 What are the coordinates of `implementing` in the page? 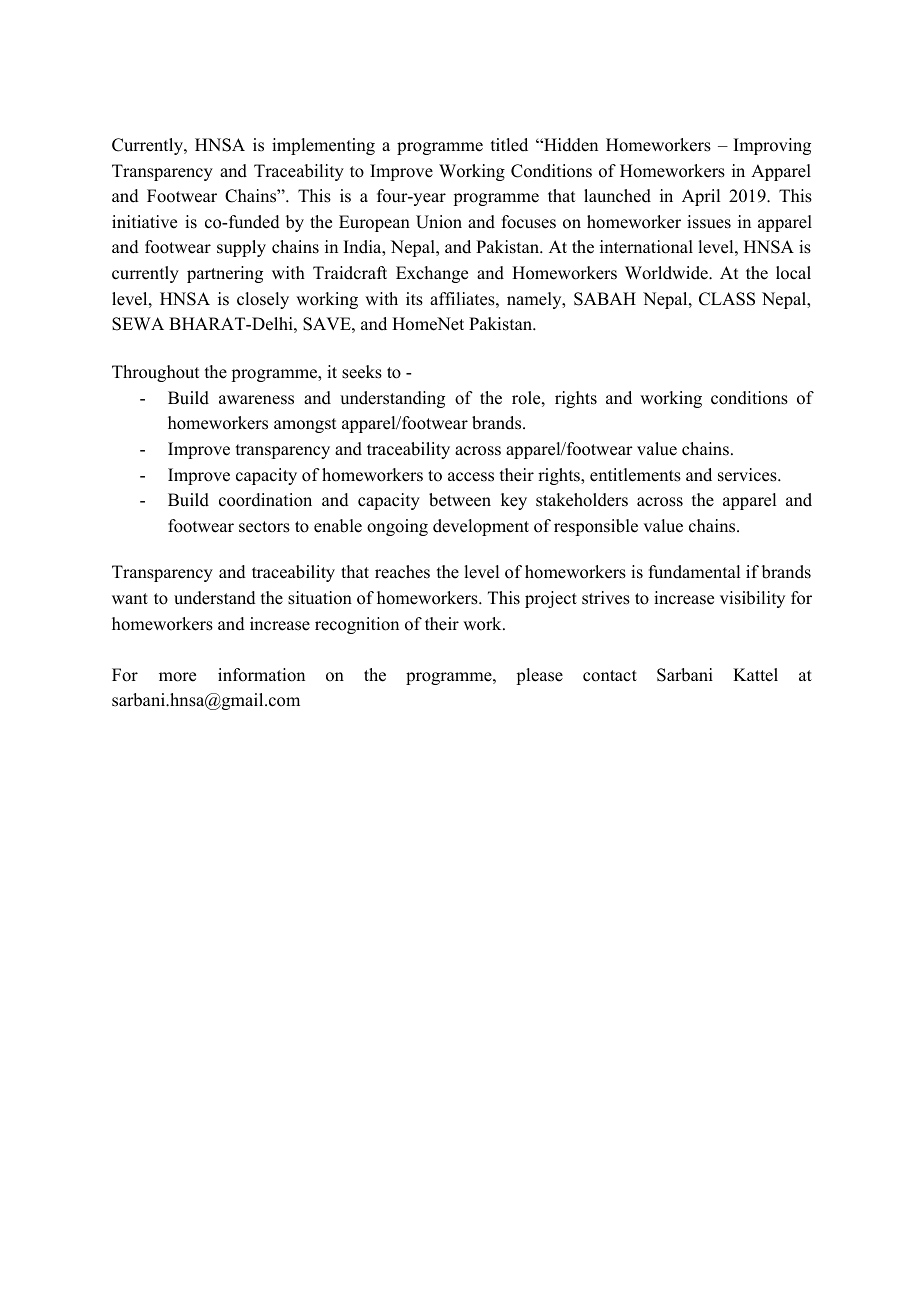 It's located at (323, 146).
